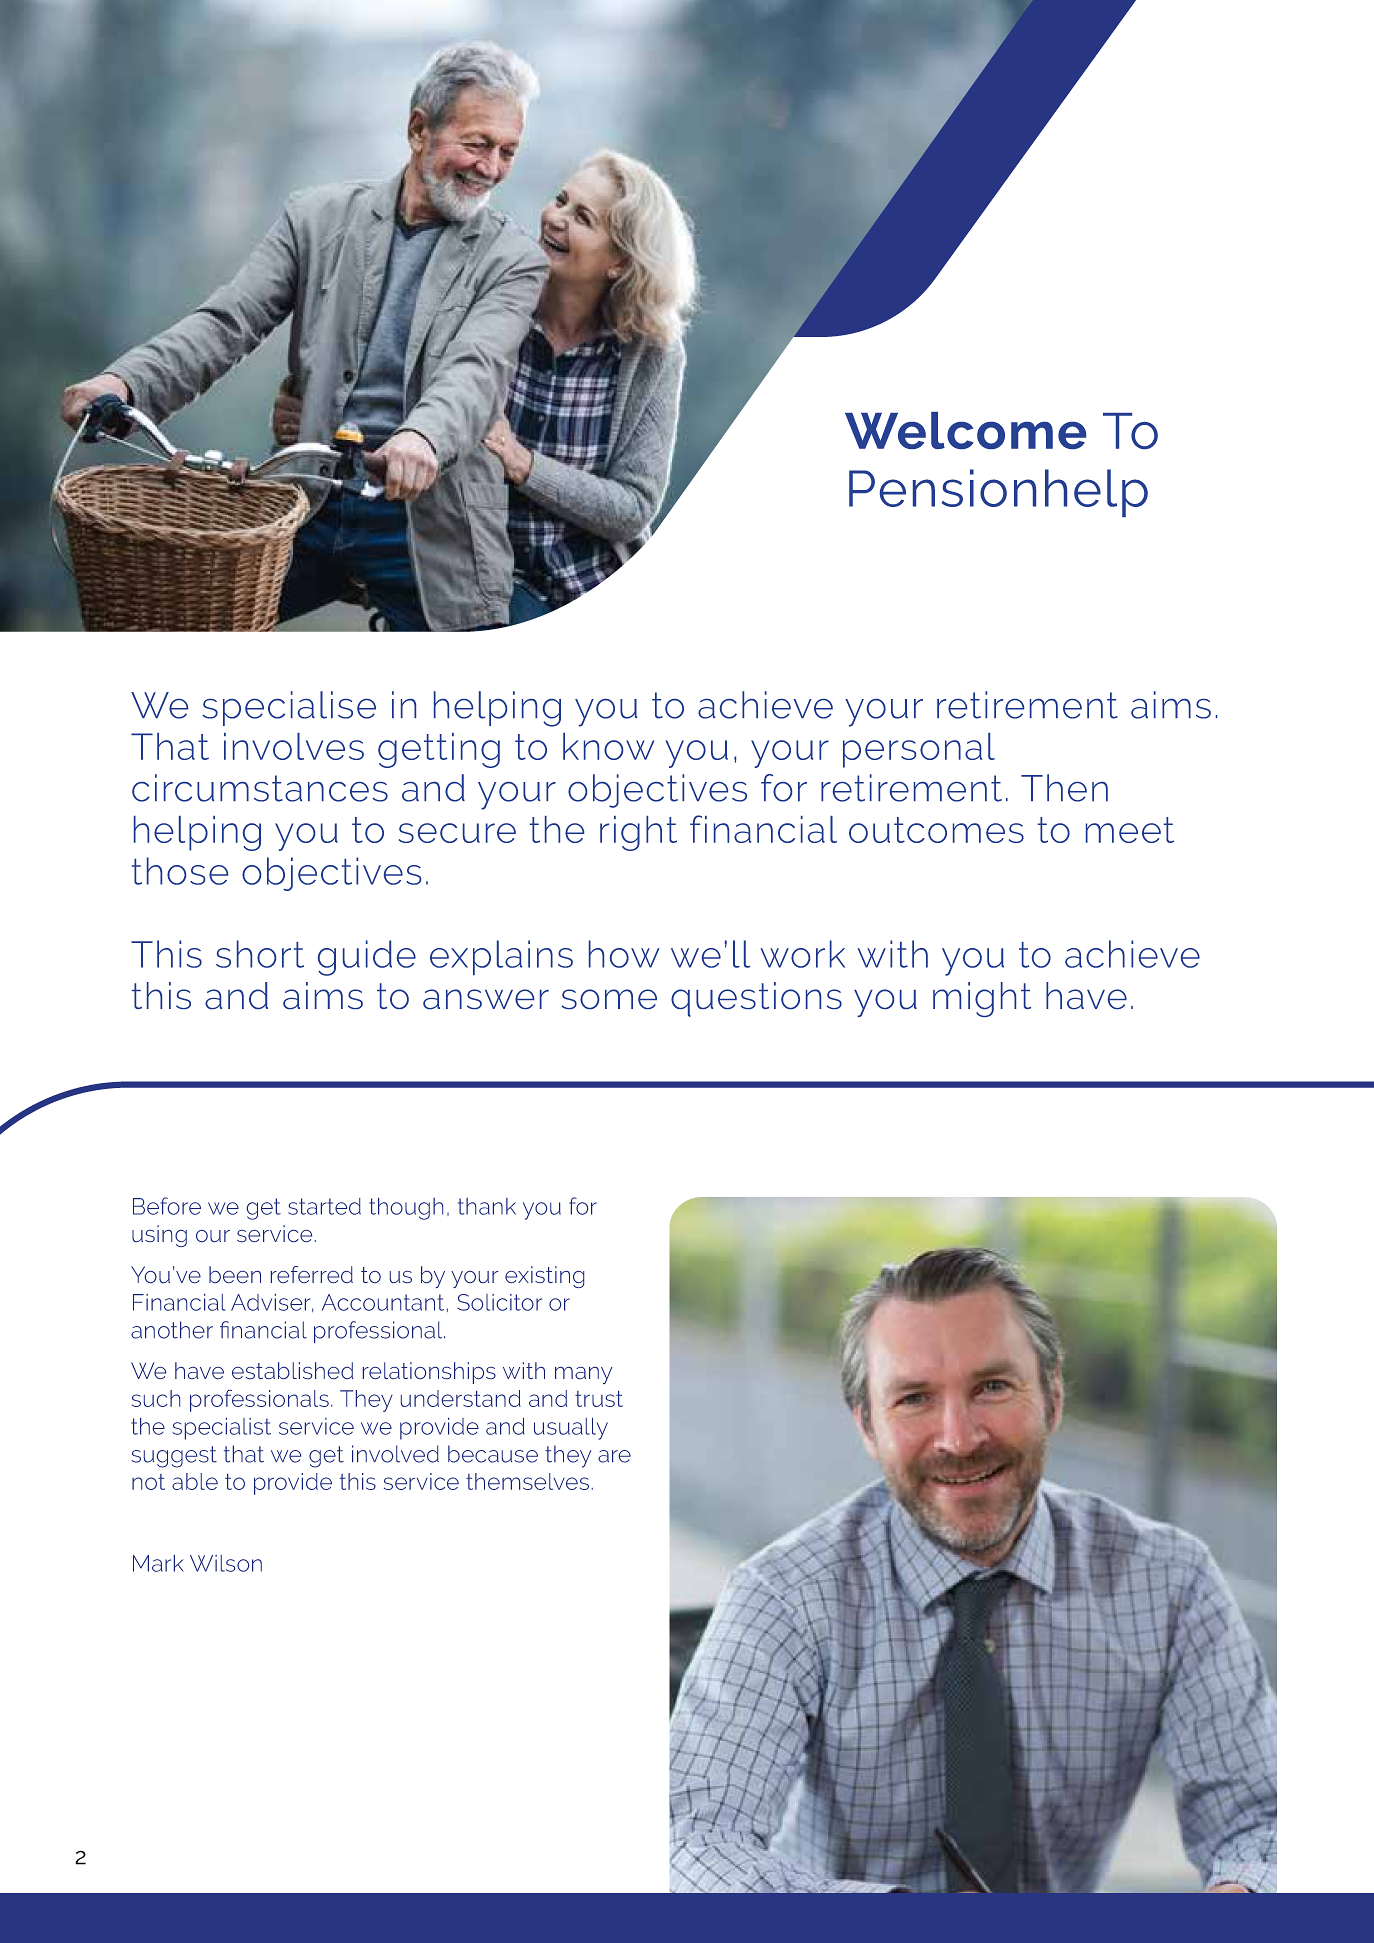  Describe the element at coordinates (919, 750) in the screenshot. I see `personal` at that location.
